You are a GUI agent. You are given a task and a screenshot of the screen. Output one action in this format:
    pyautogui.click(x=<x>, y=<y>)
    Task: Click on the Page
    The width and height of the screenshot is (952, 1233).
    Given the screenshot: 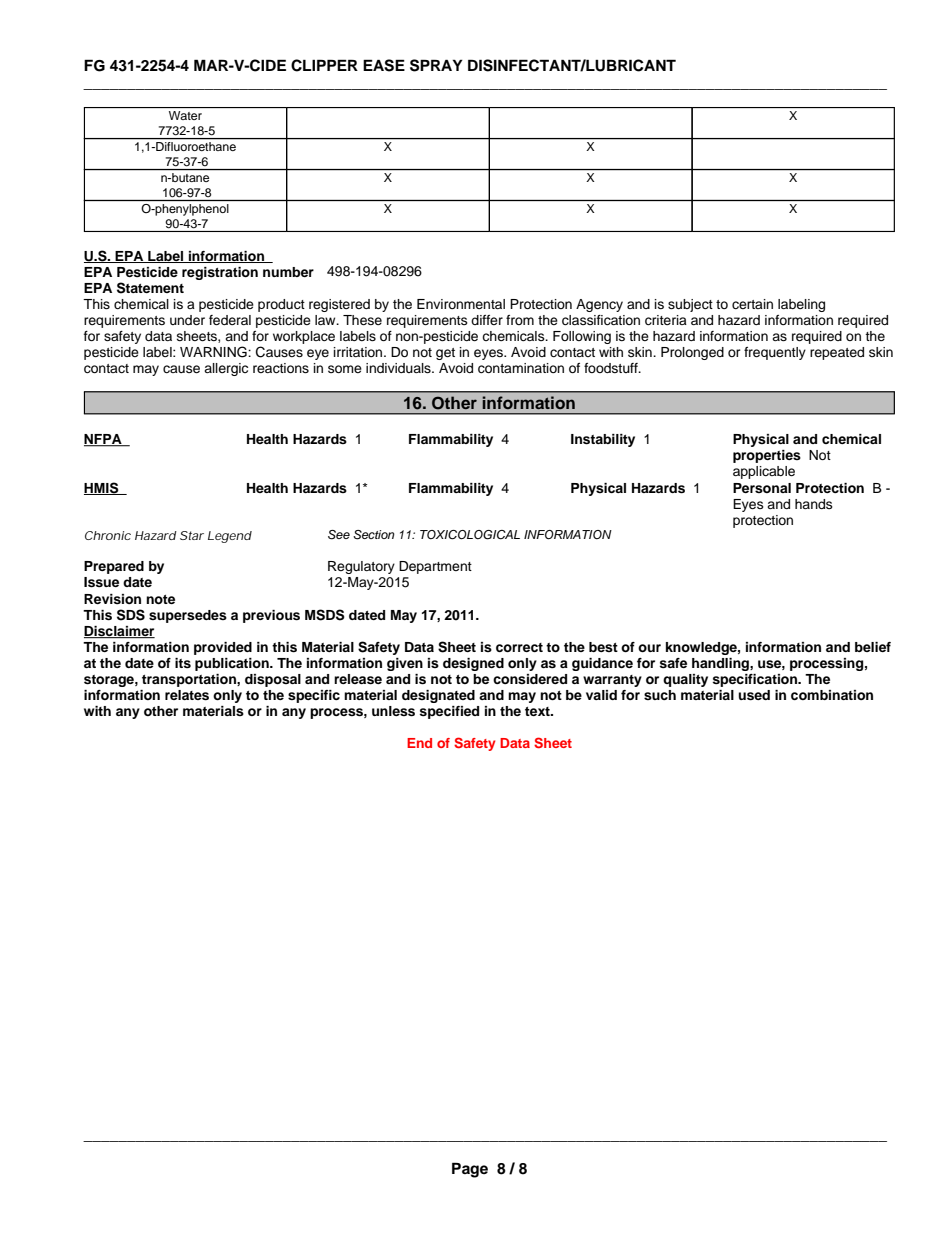 What is the action you would take?
    pyautogui.click(x=470, y=1170)
